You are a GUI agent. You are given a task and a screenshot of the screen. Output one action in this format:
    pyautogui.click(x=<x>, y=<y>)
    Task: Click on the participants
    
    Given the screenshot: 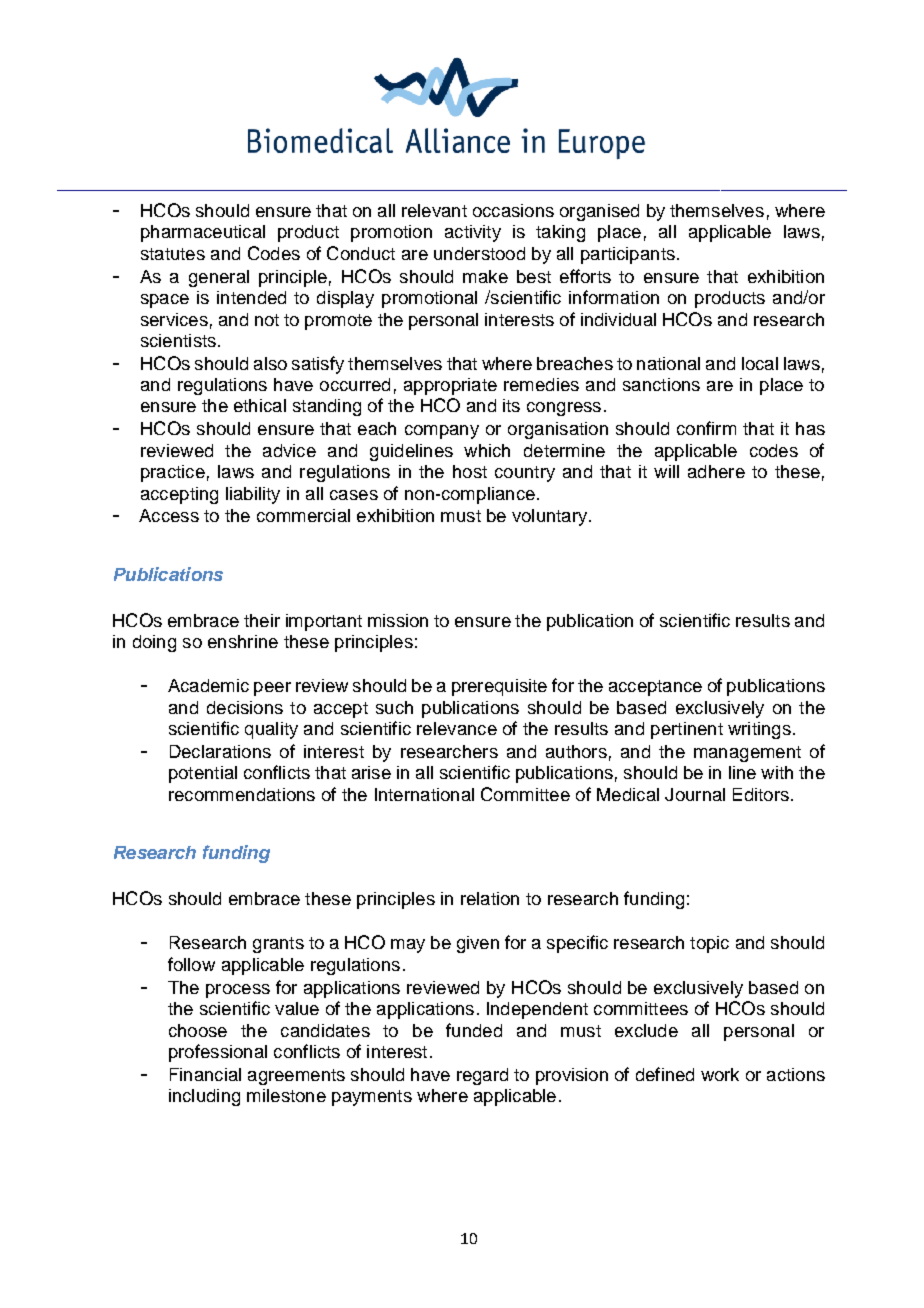 What is the action you would take?
    pyautogui.click(x=628, y=255)
